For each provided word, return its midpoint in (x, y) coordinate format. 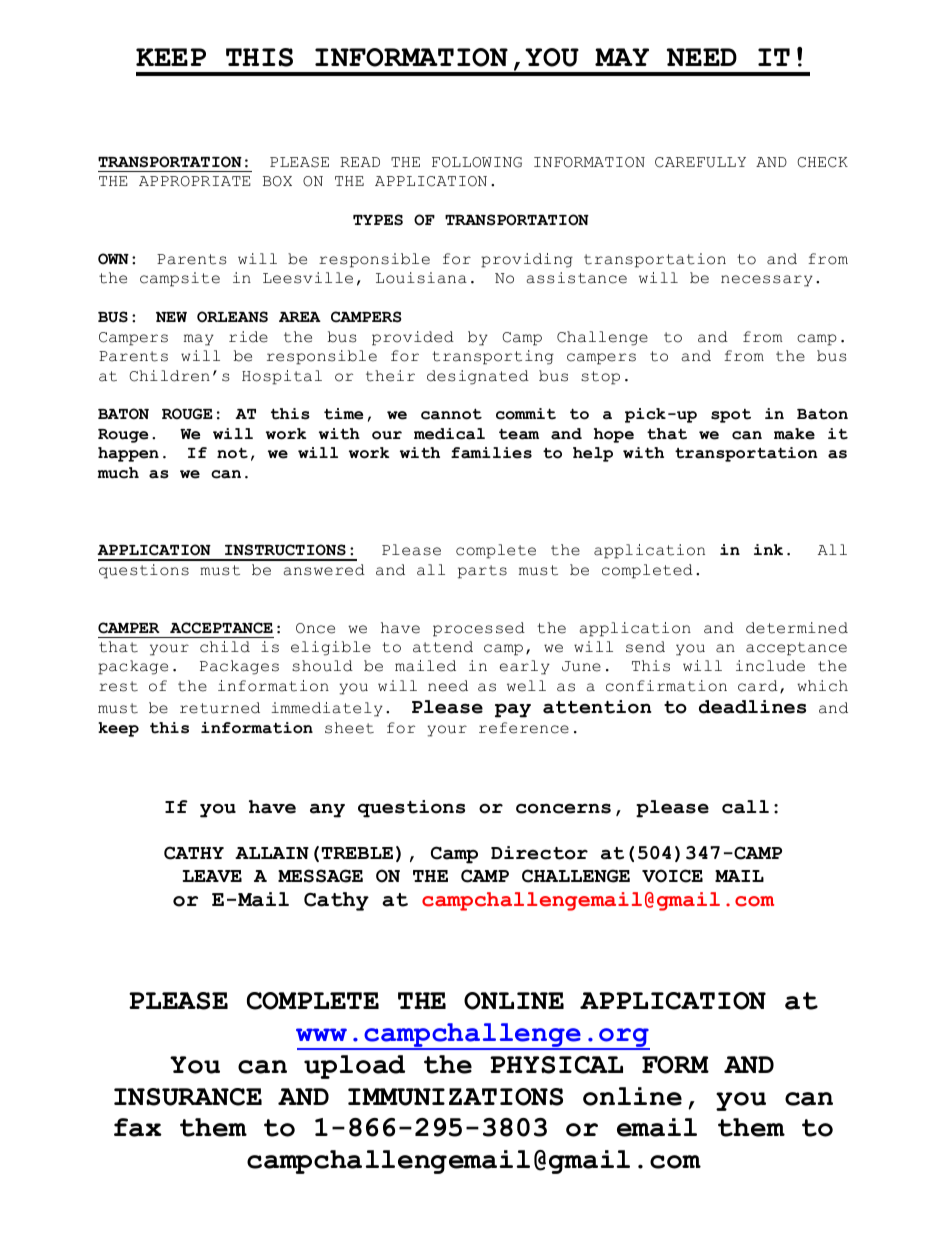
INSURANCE (188, 1097)
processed (479, 629)
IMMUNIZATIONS (455, 1097)
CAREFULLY (700, 162)
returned (220, 708)
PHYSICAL (556, 1065)
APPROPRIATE (195, 181)
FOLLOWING (477, 162)
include (770, 666)
